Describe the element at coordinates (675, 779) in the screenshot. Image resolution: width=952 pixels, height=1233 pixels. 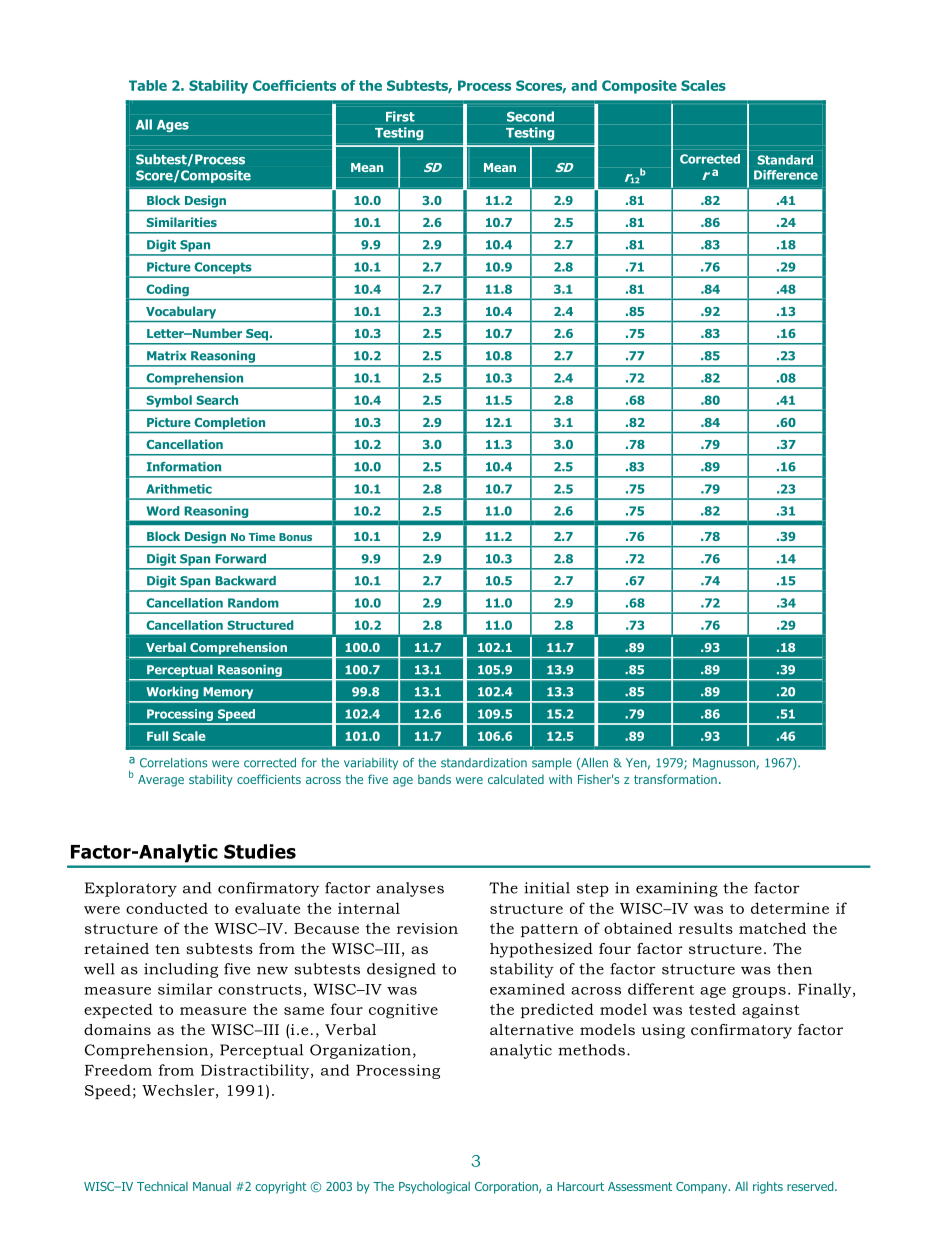
I see `transformation` at that location.
